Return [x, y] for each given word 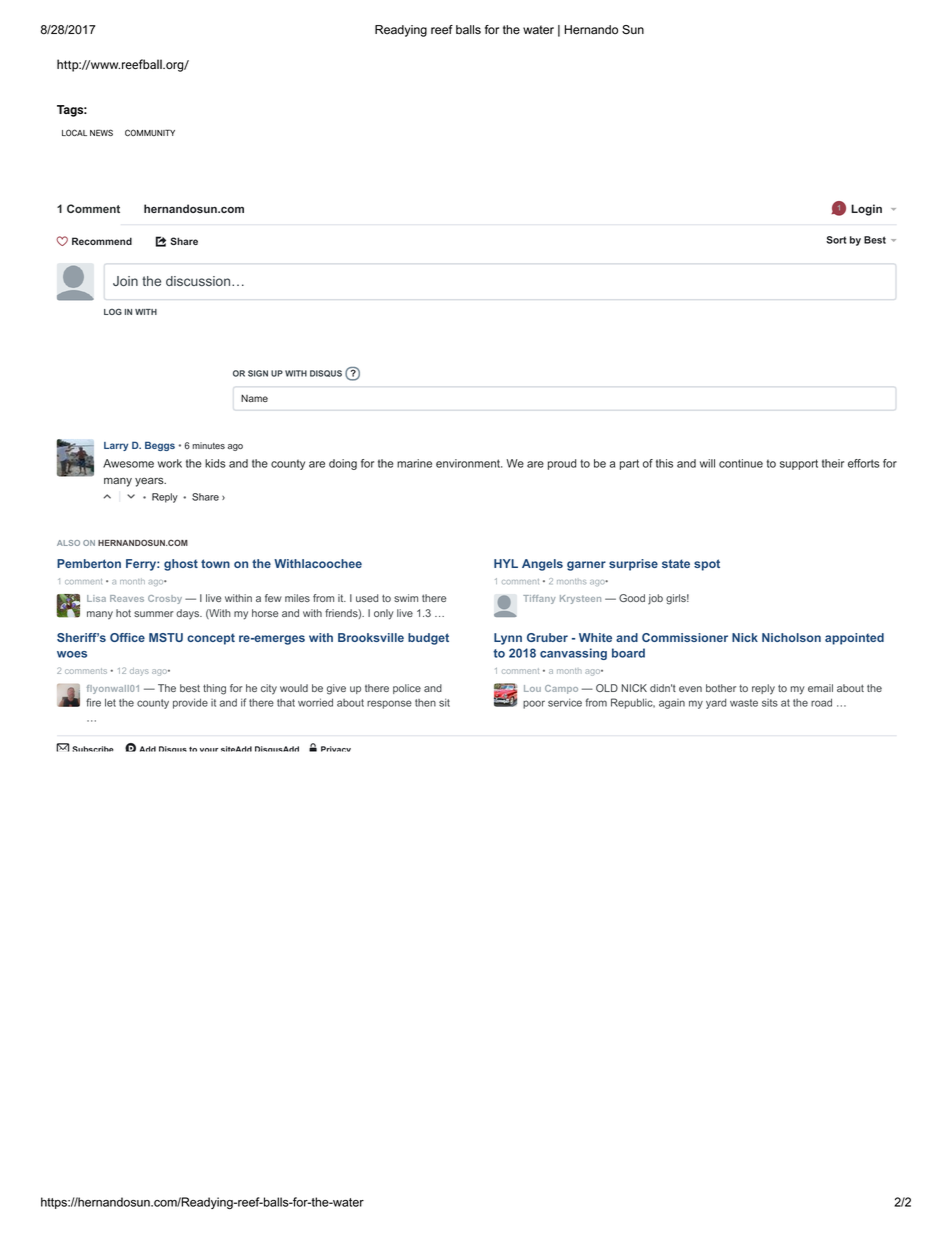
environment [469, 463]
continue [741, 463]
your [209, 750]
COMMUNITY [150, 132]
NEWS [101, 132]
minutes [208, 445]
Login [866, 210]
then [425, 703]
